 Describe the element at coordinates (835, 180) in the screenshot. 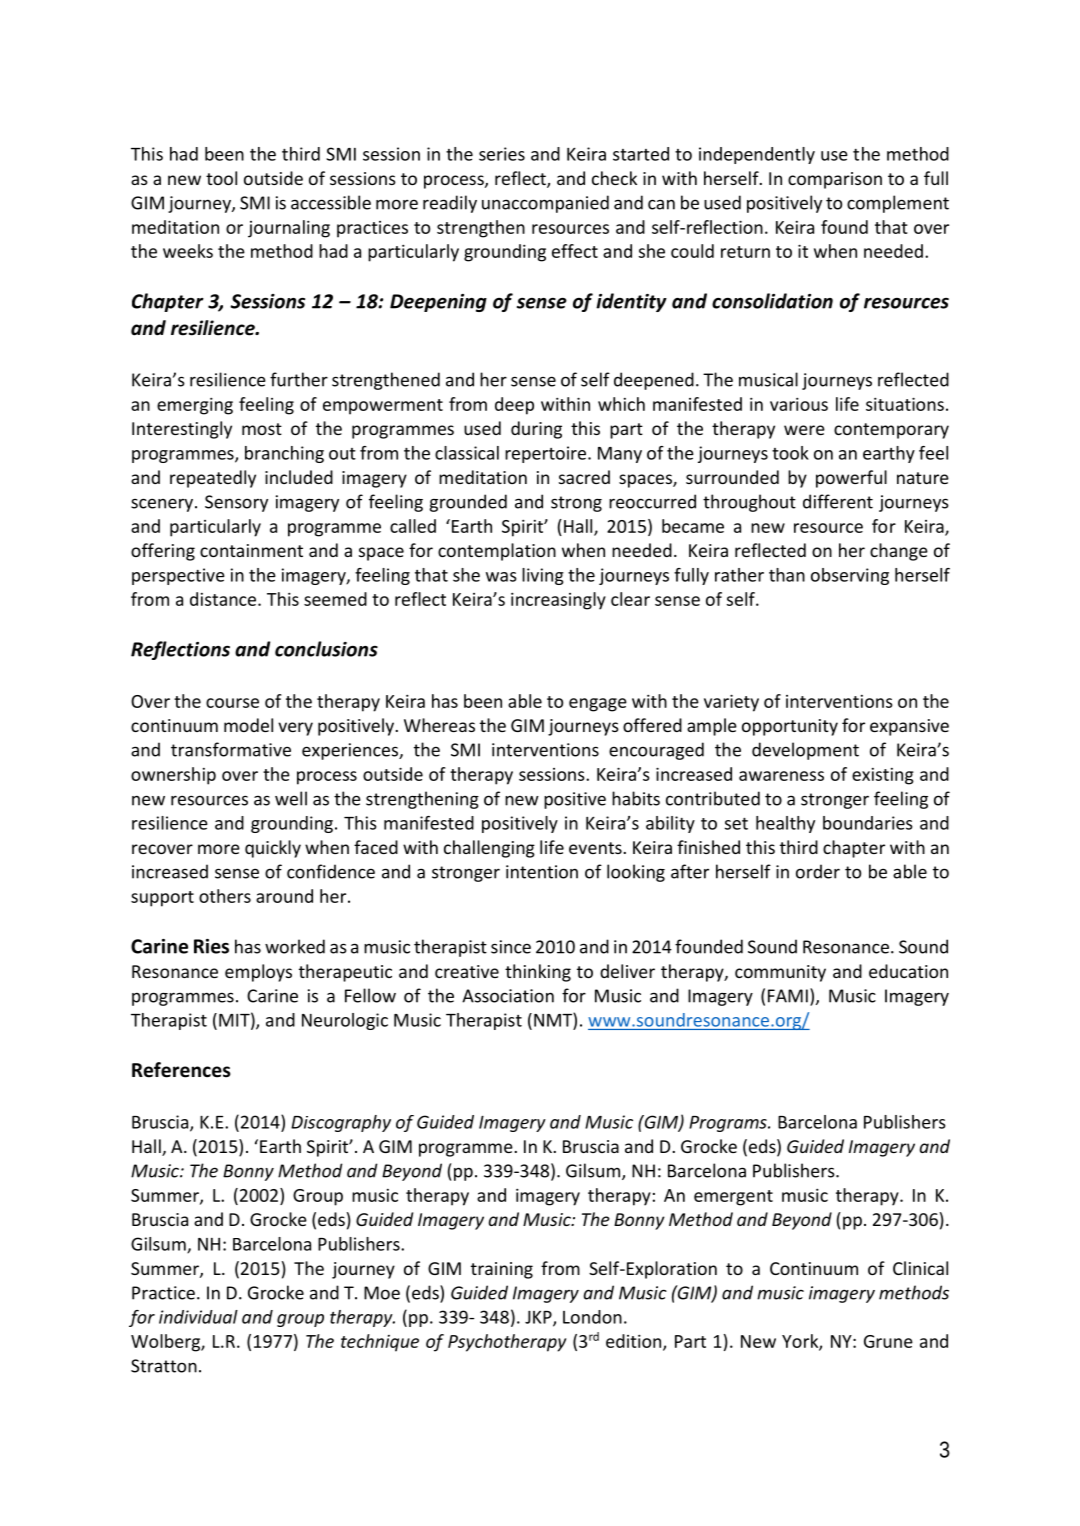

I see `comparison` at that location.
